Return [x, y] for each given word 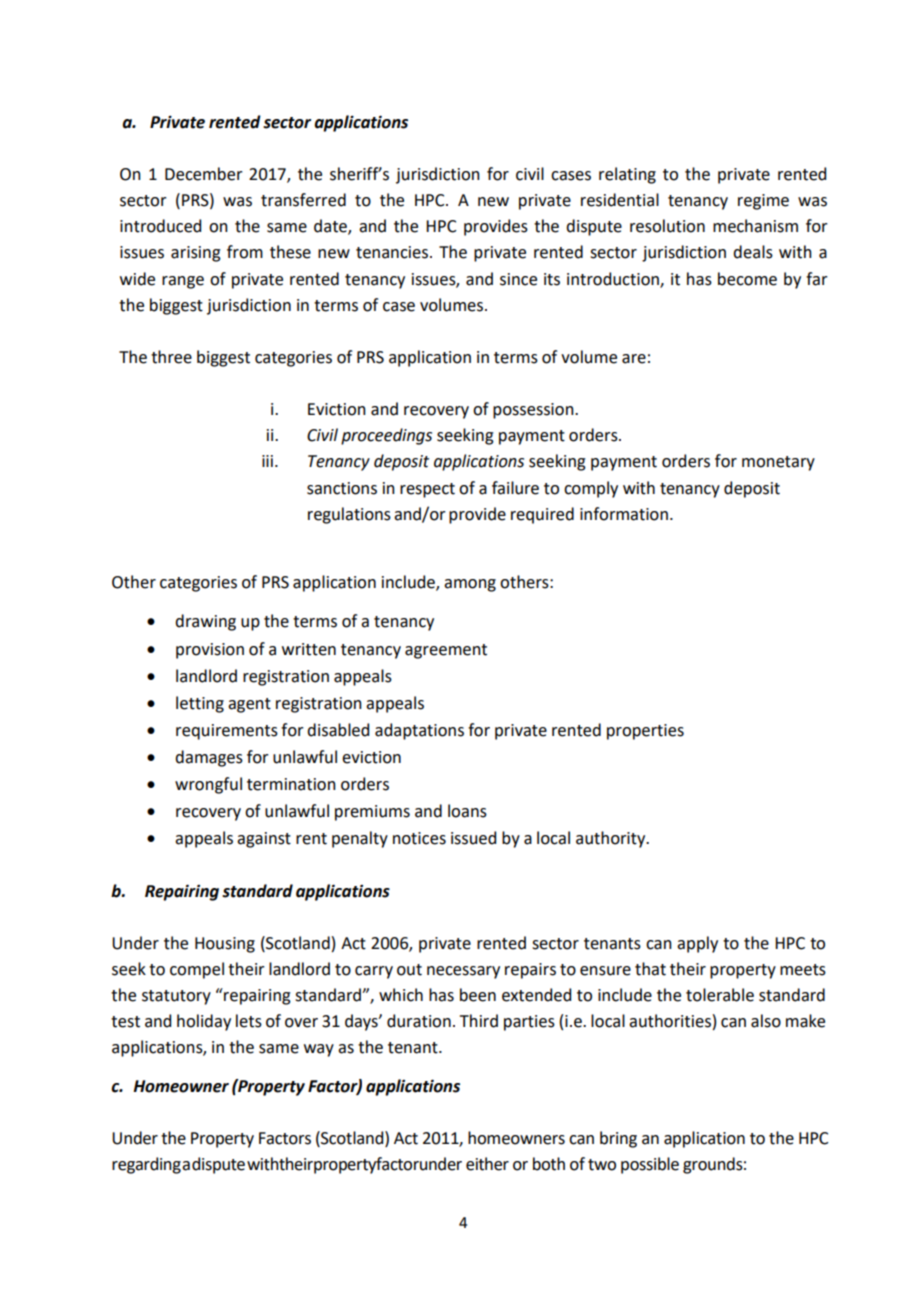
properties [645, 732]
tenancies [393, 252]
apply [697, 944]
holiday [204, 1022]
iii [267, 461]
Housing [225, 945]
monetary [778, 463]
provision [210, 651]
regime [763, 202]
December [204, 174]
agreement [446, 651]
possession [534, 411]
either [487, 1164]
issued [473, 838]
